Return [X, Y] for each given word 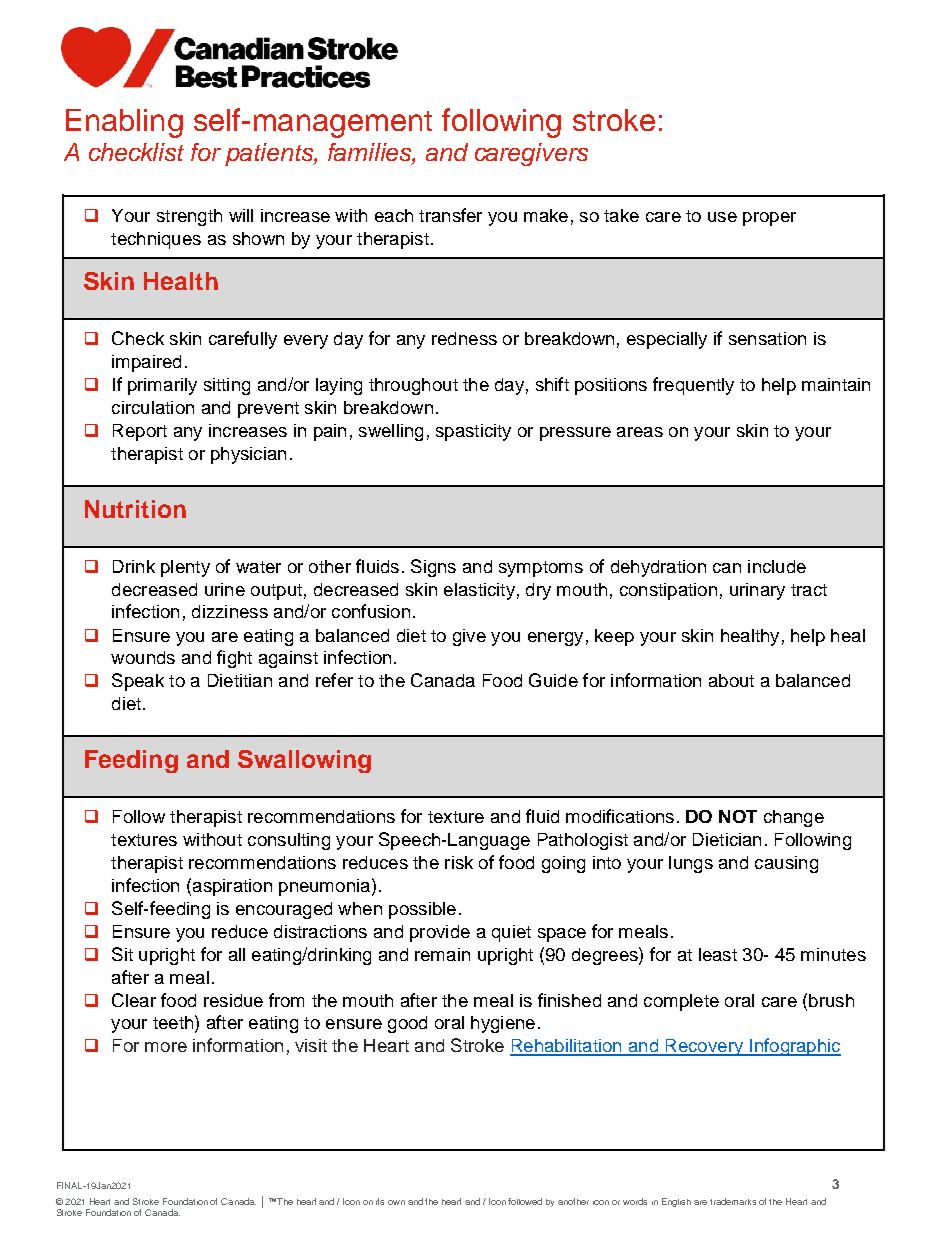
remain [442, 954]
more [166, 1047]
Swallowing [304, 761]
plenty [185, 568]
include [777, 566]
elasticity [479, 591]
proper [769, 219]
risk [459, 862]
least [718, 954]
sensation [767, 338]
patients [270, 154]
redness [464, 338]
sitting [227, 386]
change [794, 818]
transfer [450, 215]
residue [233, 1000]
